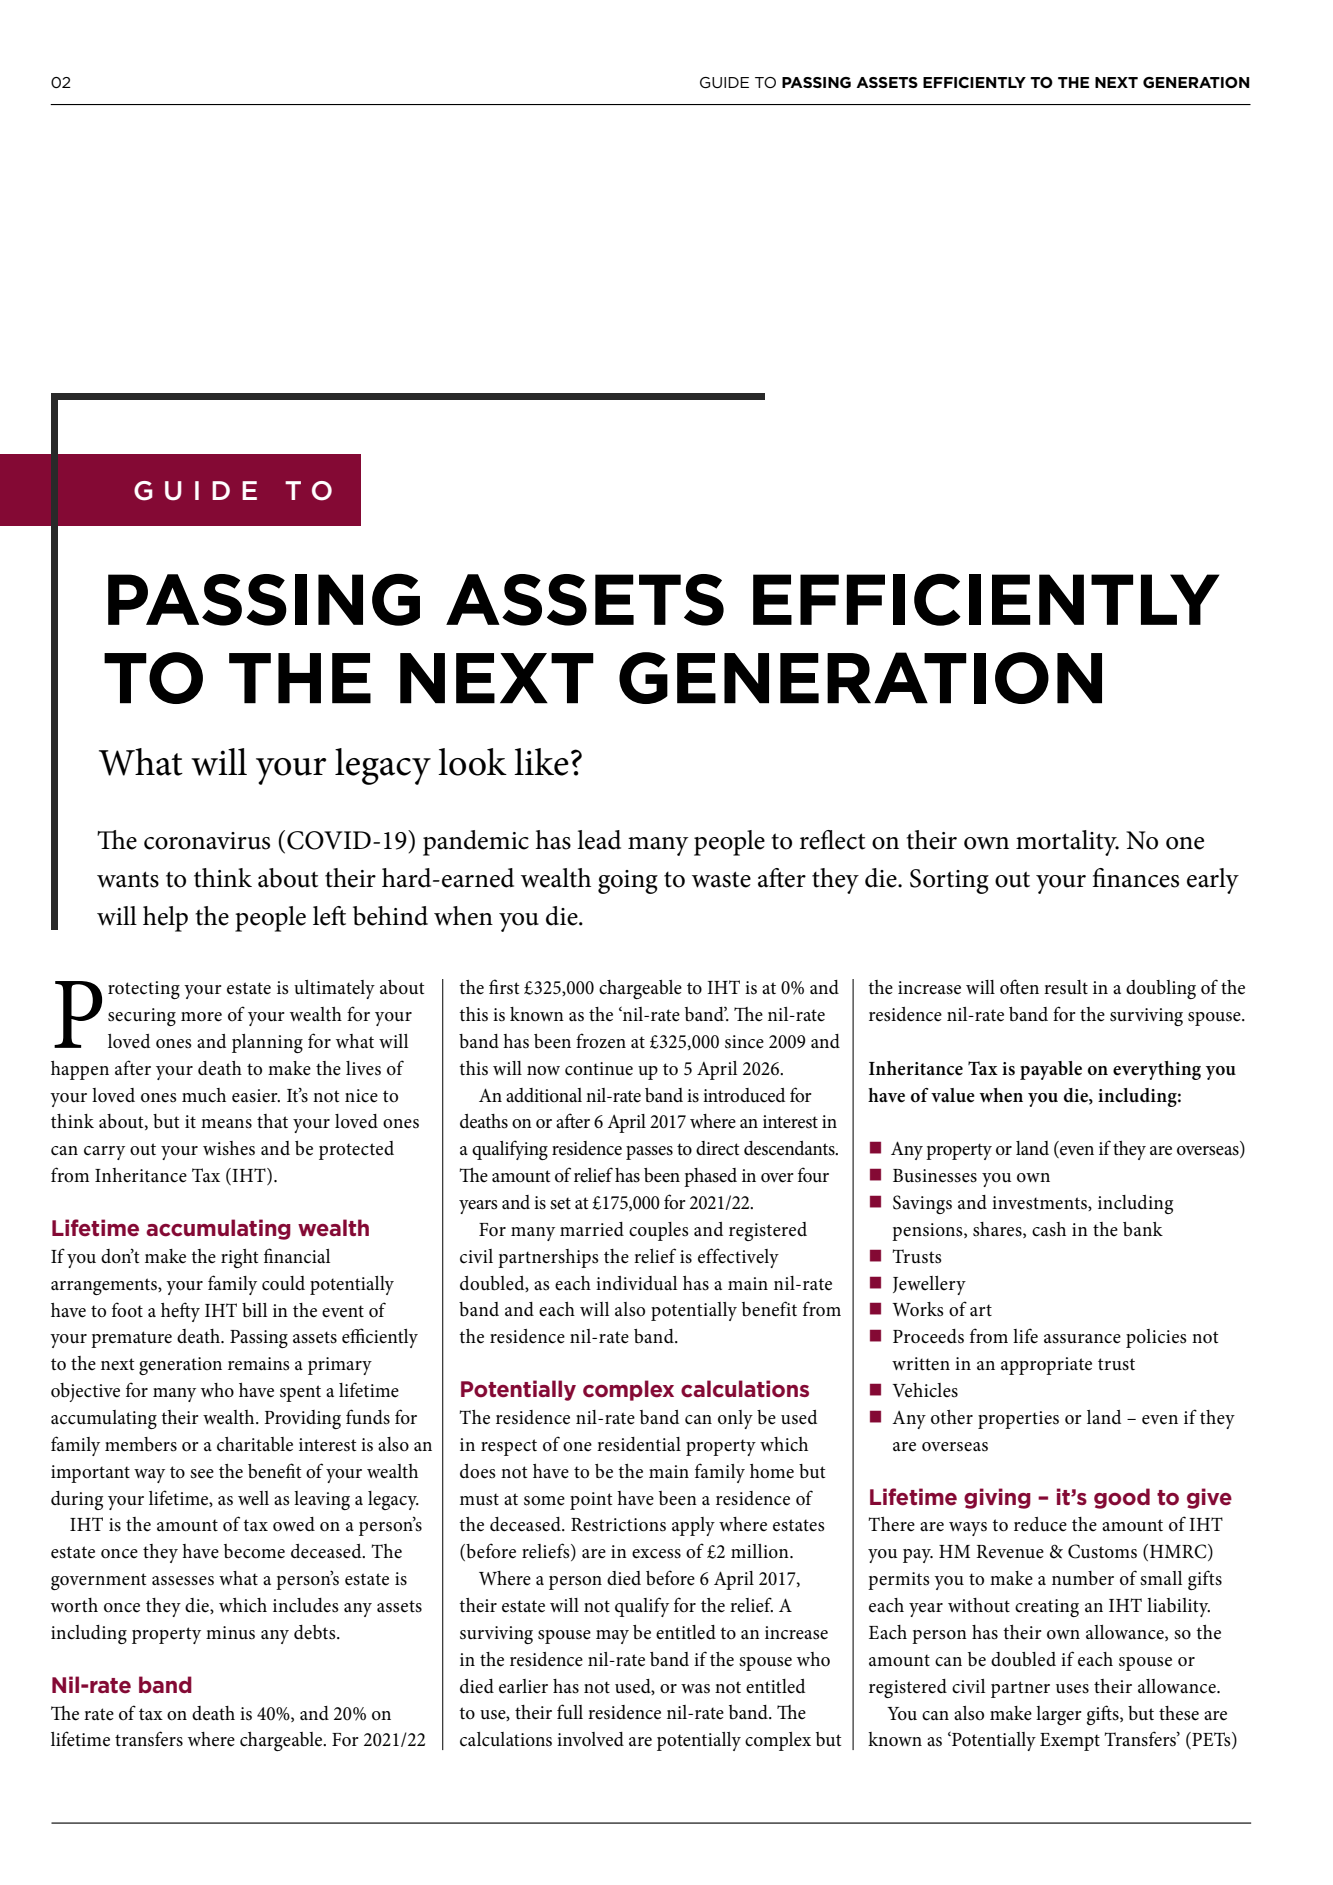 The width and height of the image is (1333, 1885). Describe the element at coordinates (239, 1258) in the image. I see `right` at that location.
